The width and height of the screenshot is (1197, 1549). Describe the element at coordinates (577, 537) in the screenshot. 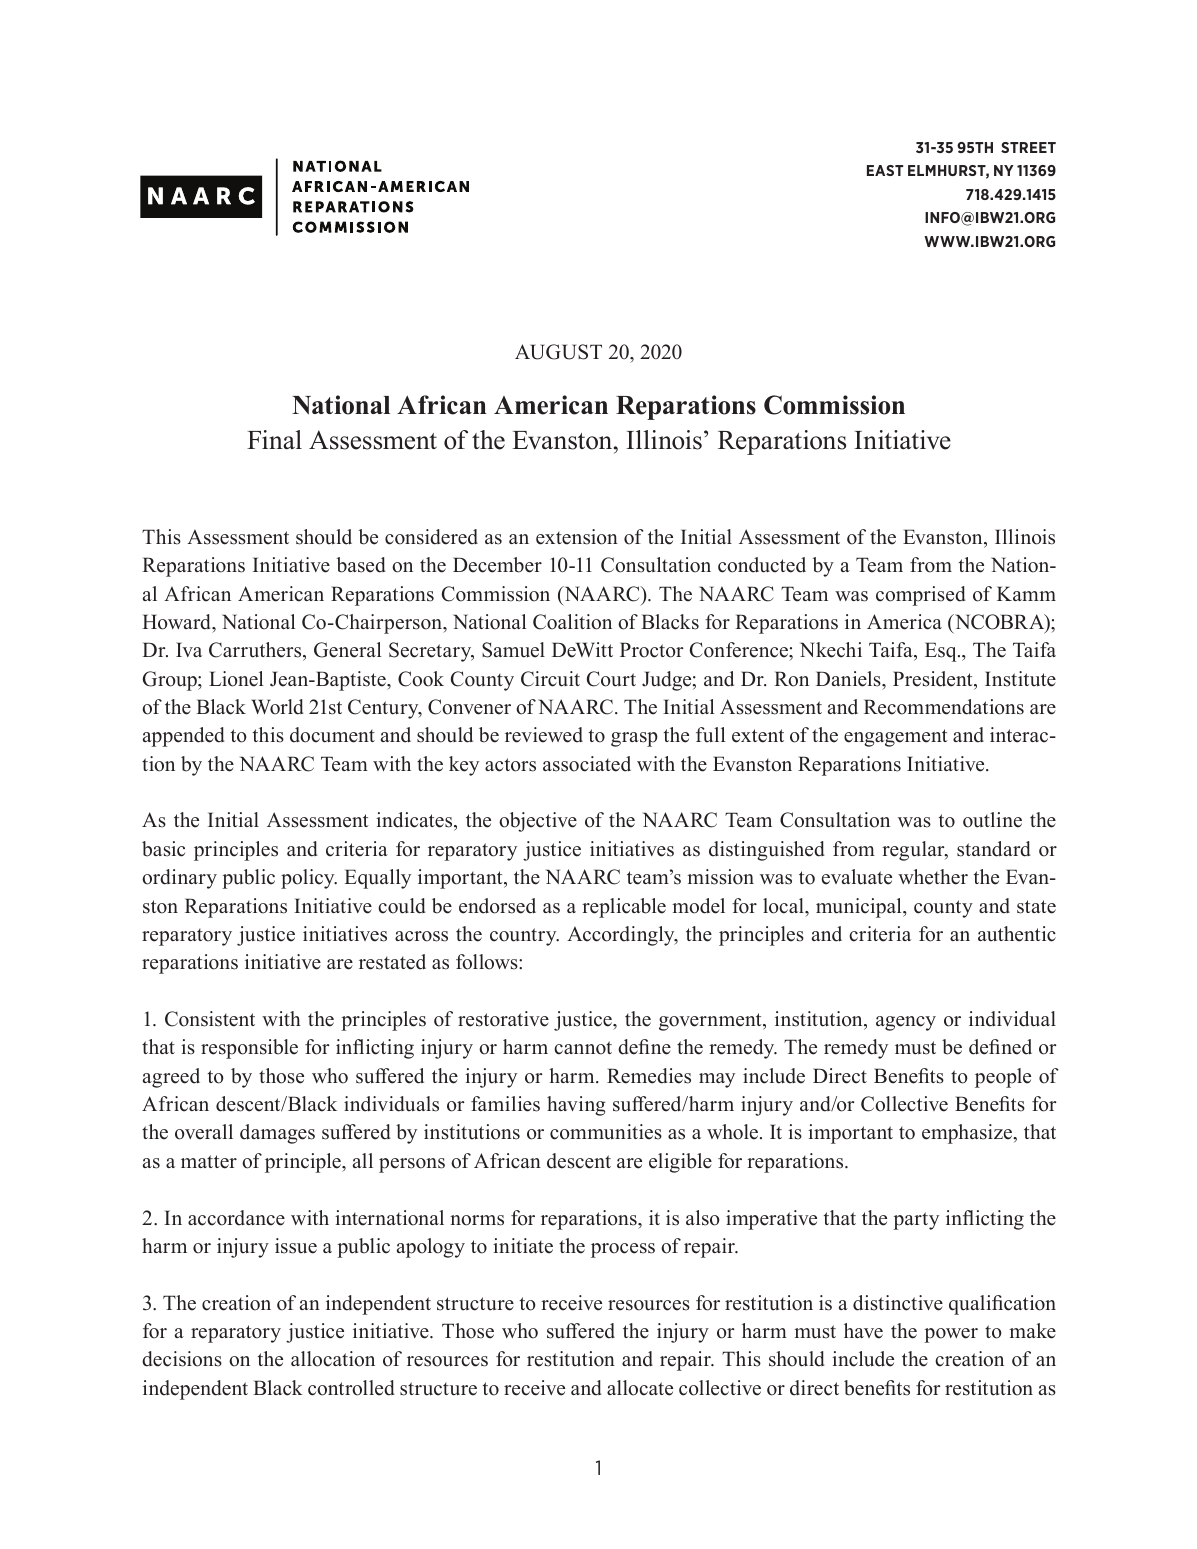

I see `extension` at that location.
